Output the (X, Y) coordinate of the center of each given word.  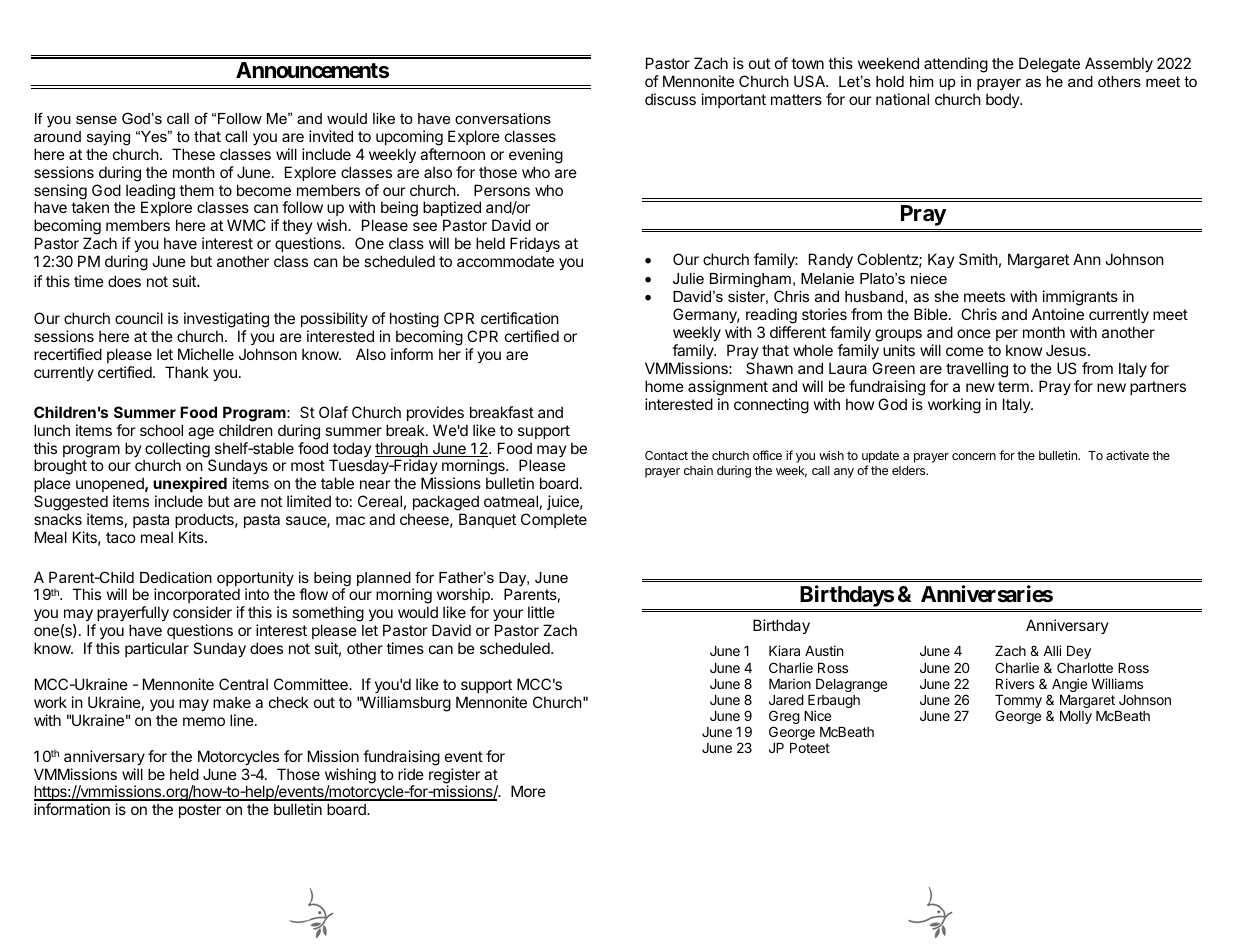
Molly (1076, 717)
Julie (688, 278)
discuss (670, 99)
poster (200, 811)
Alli (1052, 650)
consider (202, 612)
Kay (941, 260)
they (297, 226)
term (1013, 386)
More (528, 791)
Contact (666, 455)
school (161, 430)
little (541, 612)
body (1004, 100)
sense (96, 119)
